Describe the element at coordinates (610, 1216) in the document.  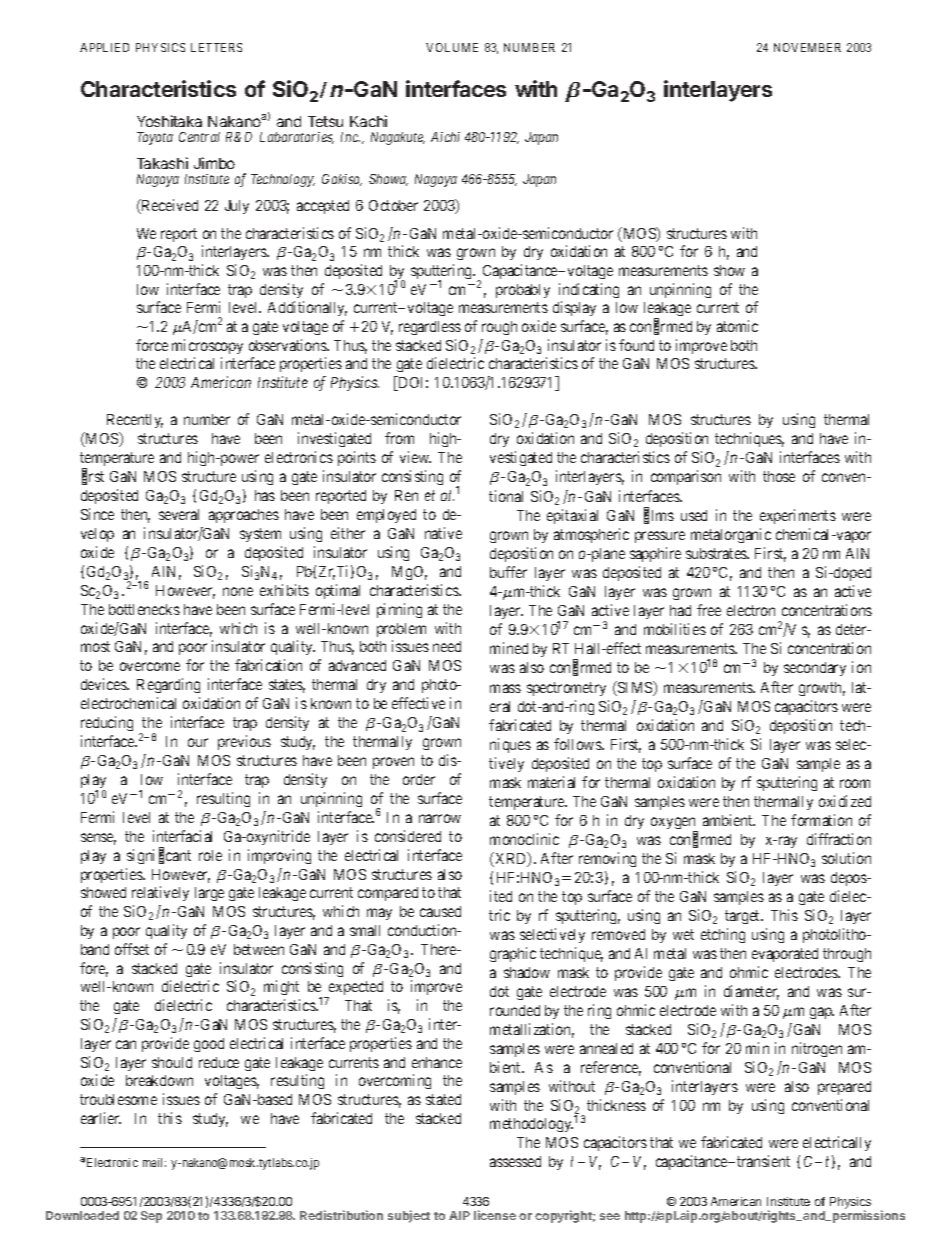
I see `see` at that location.
